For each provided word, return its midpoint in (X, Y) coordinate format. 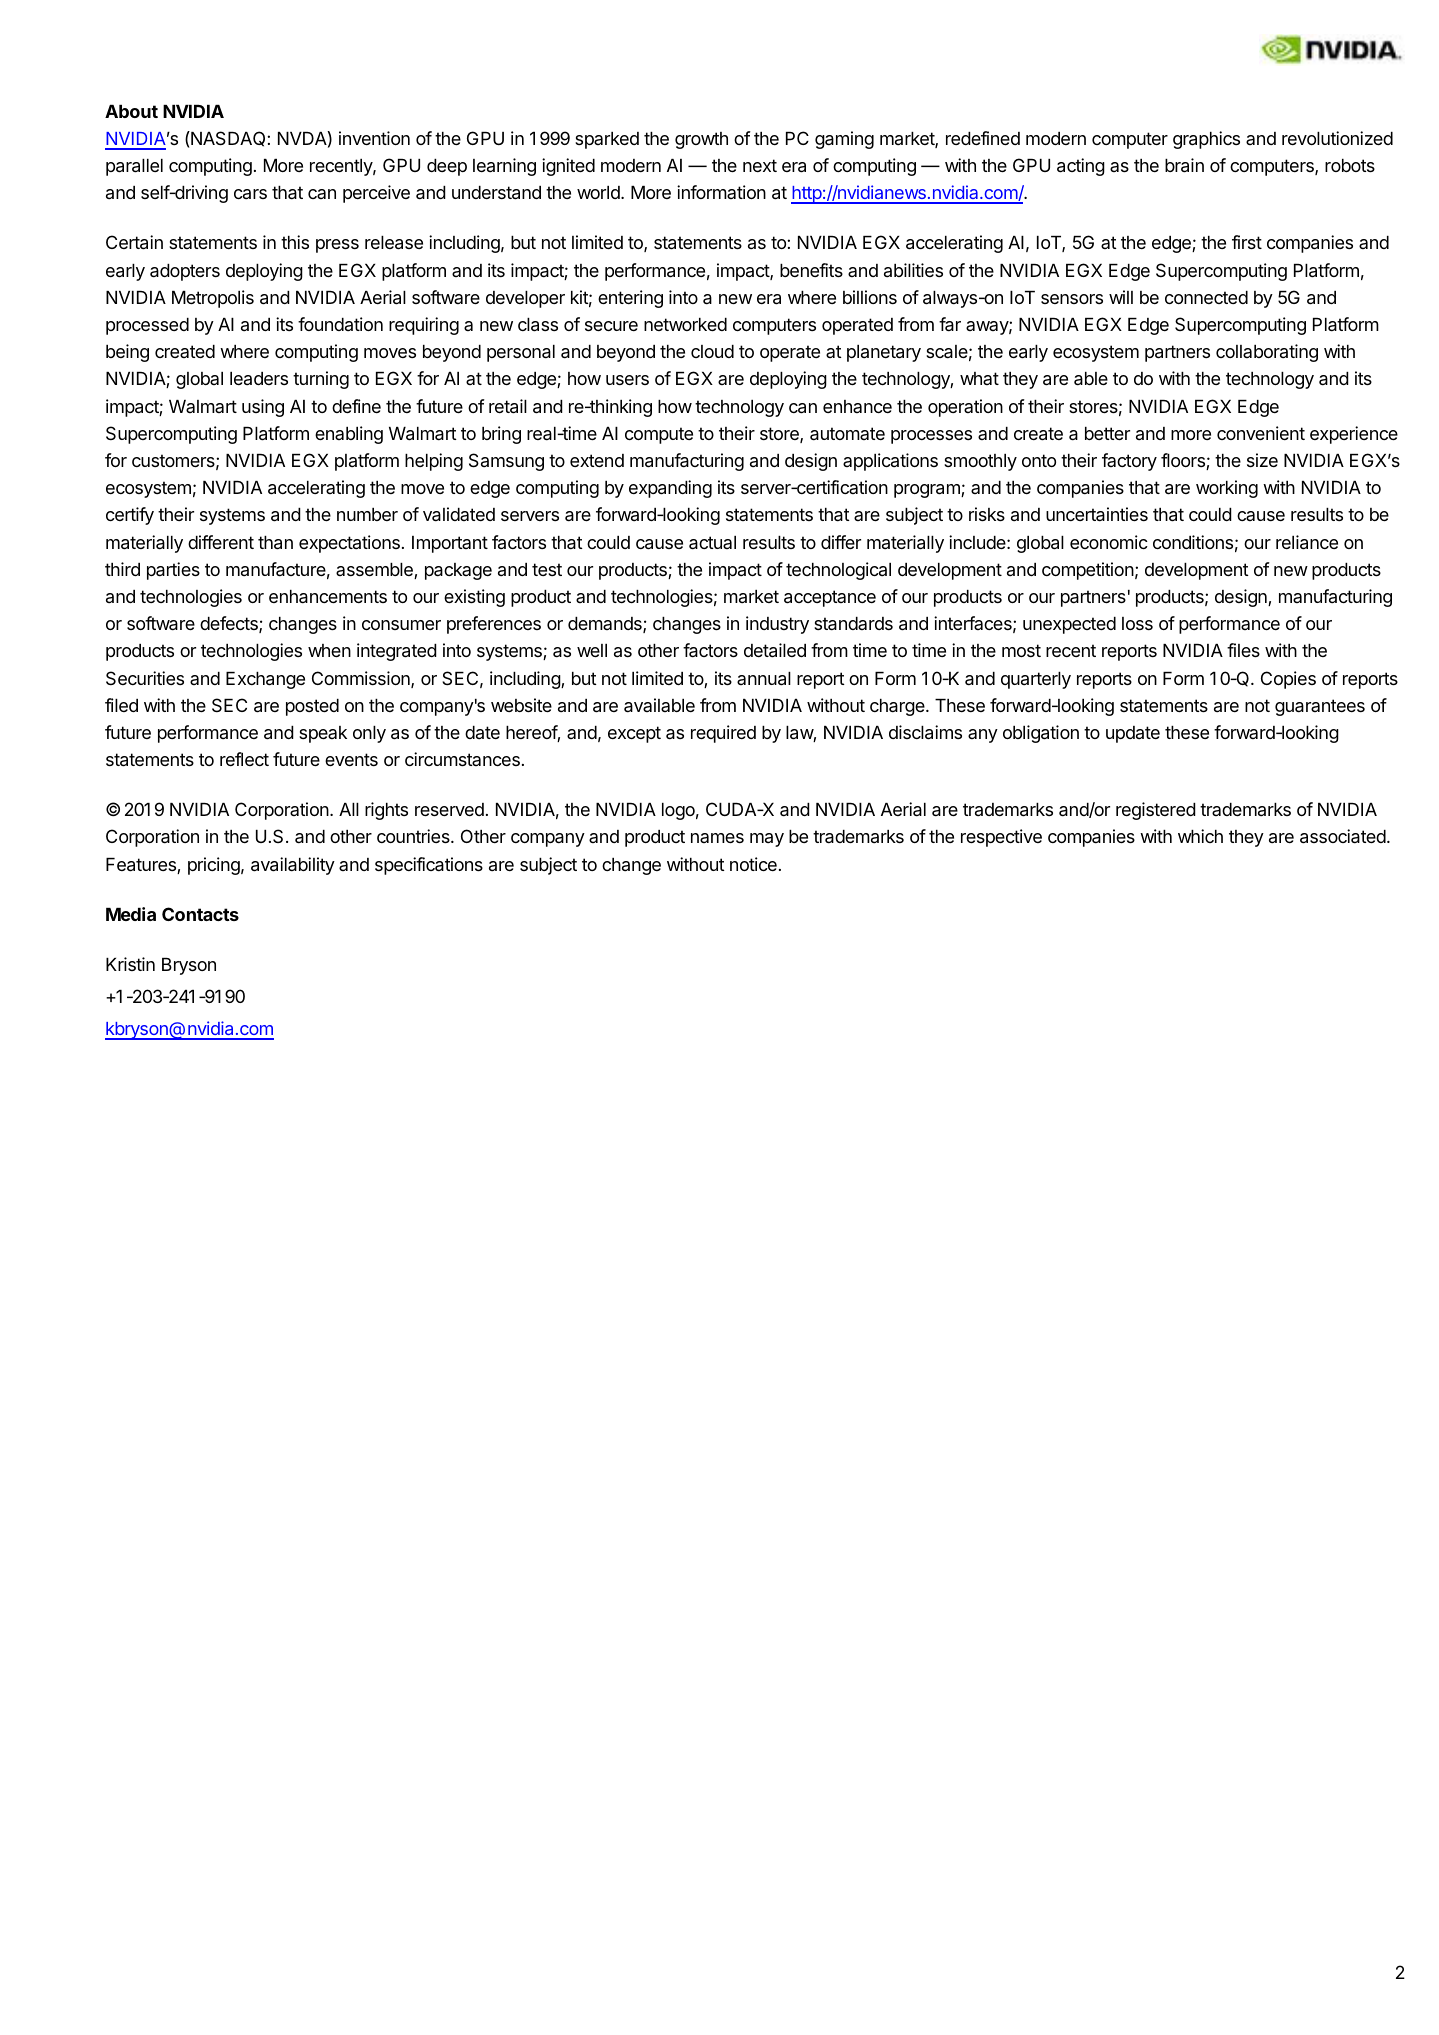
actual (712, 543)
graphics (1206, 140)
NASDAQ (228, 139)
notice (753, 864)
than (275, 543)
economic (1109, 542)
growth (701, 140)
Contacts (200, 914)
